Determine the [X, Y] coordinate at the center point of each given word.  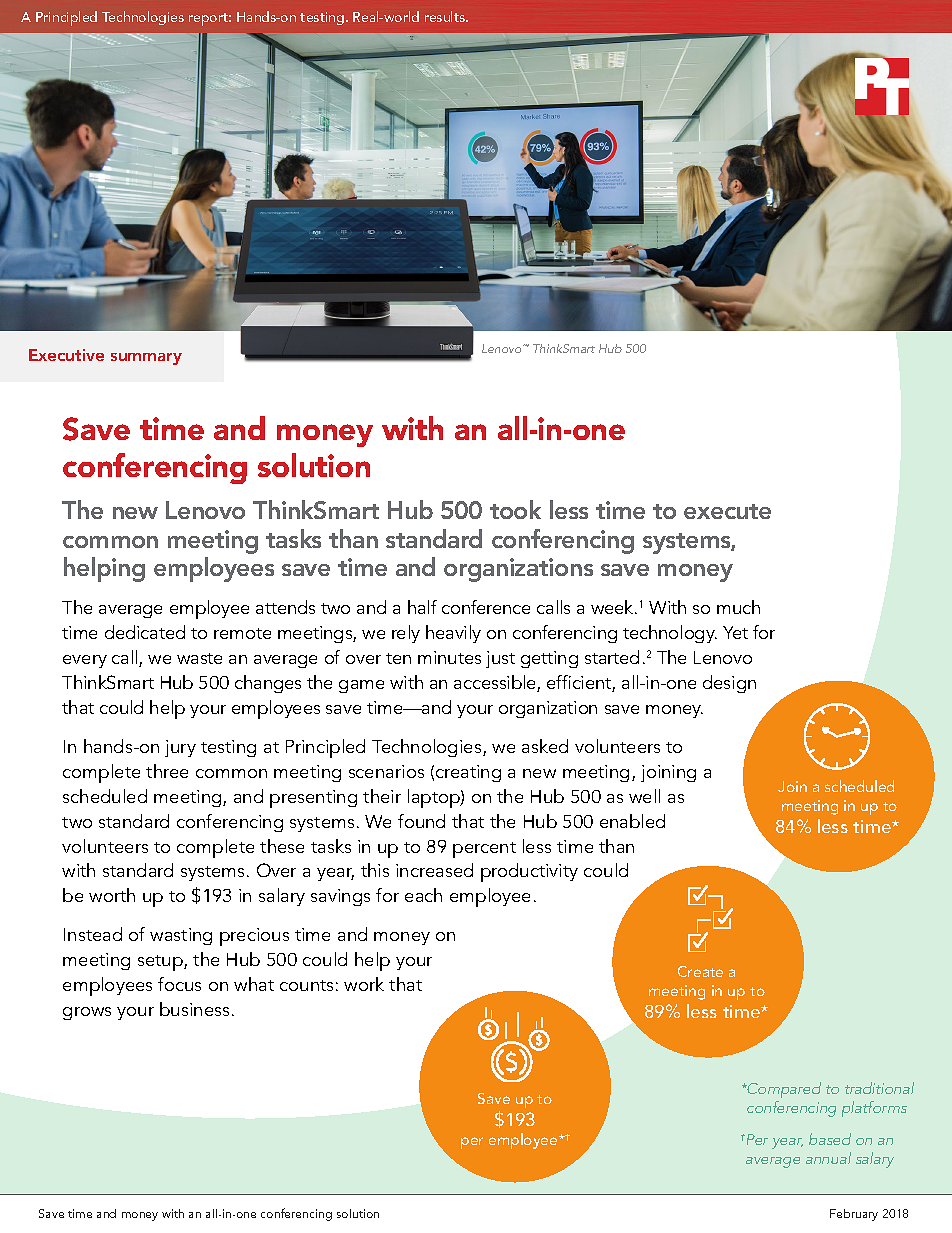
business [194, 1009]
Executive [66, 355]
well [644, 796]
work [364, 984]
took [515, 509]
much [738, 607]
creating [468, 773]
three [167, 771]
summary [146, 359]
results [446, 16]
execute [727, 511]
